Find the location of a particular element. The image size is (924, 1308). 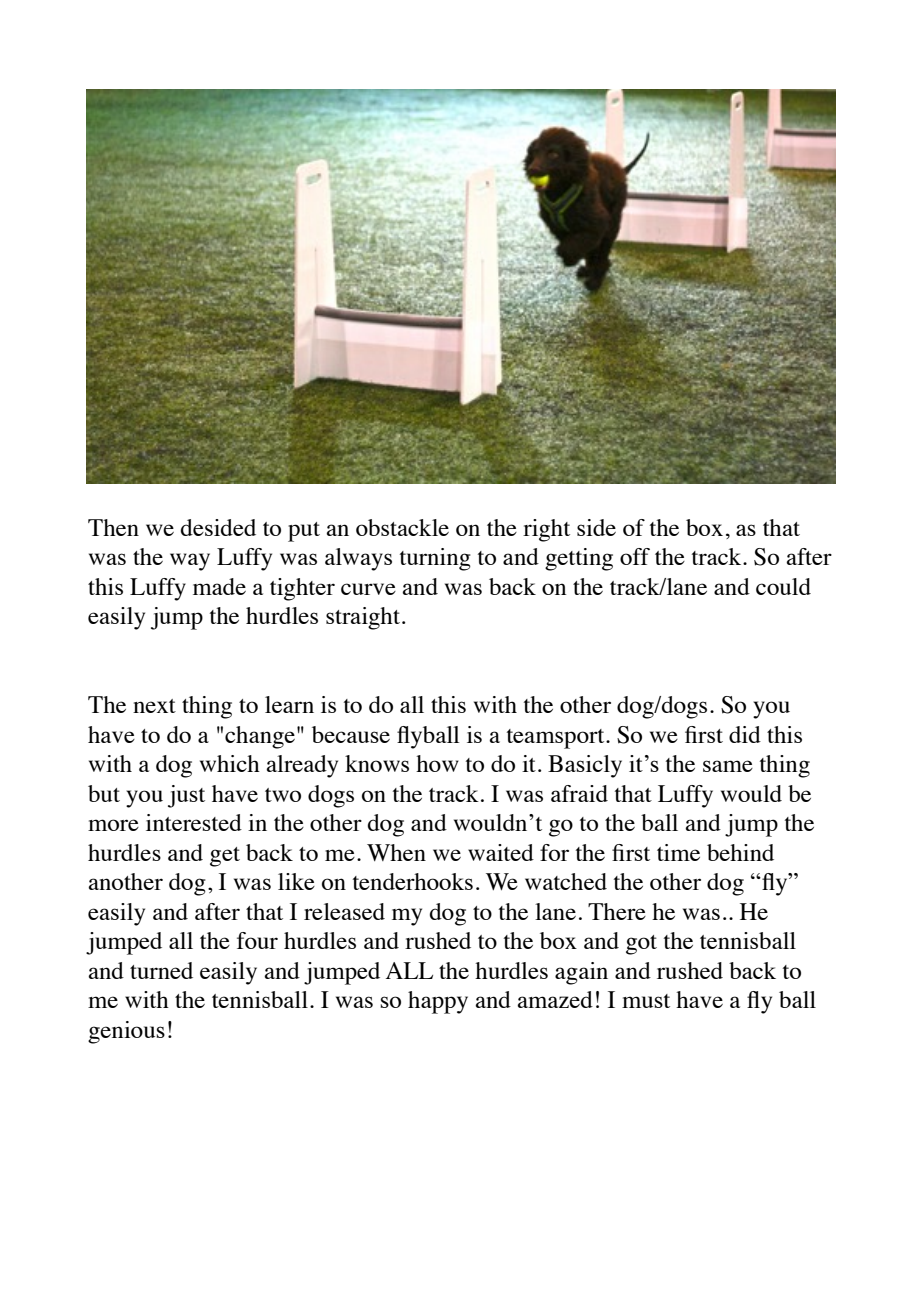

turning is located at coordinates (435, 559).
